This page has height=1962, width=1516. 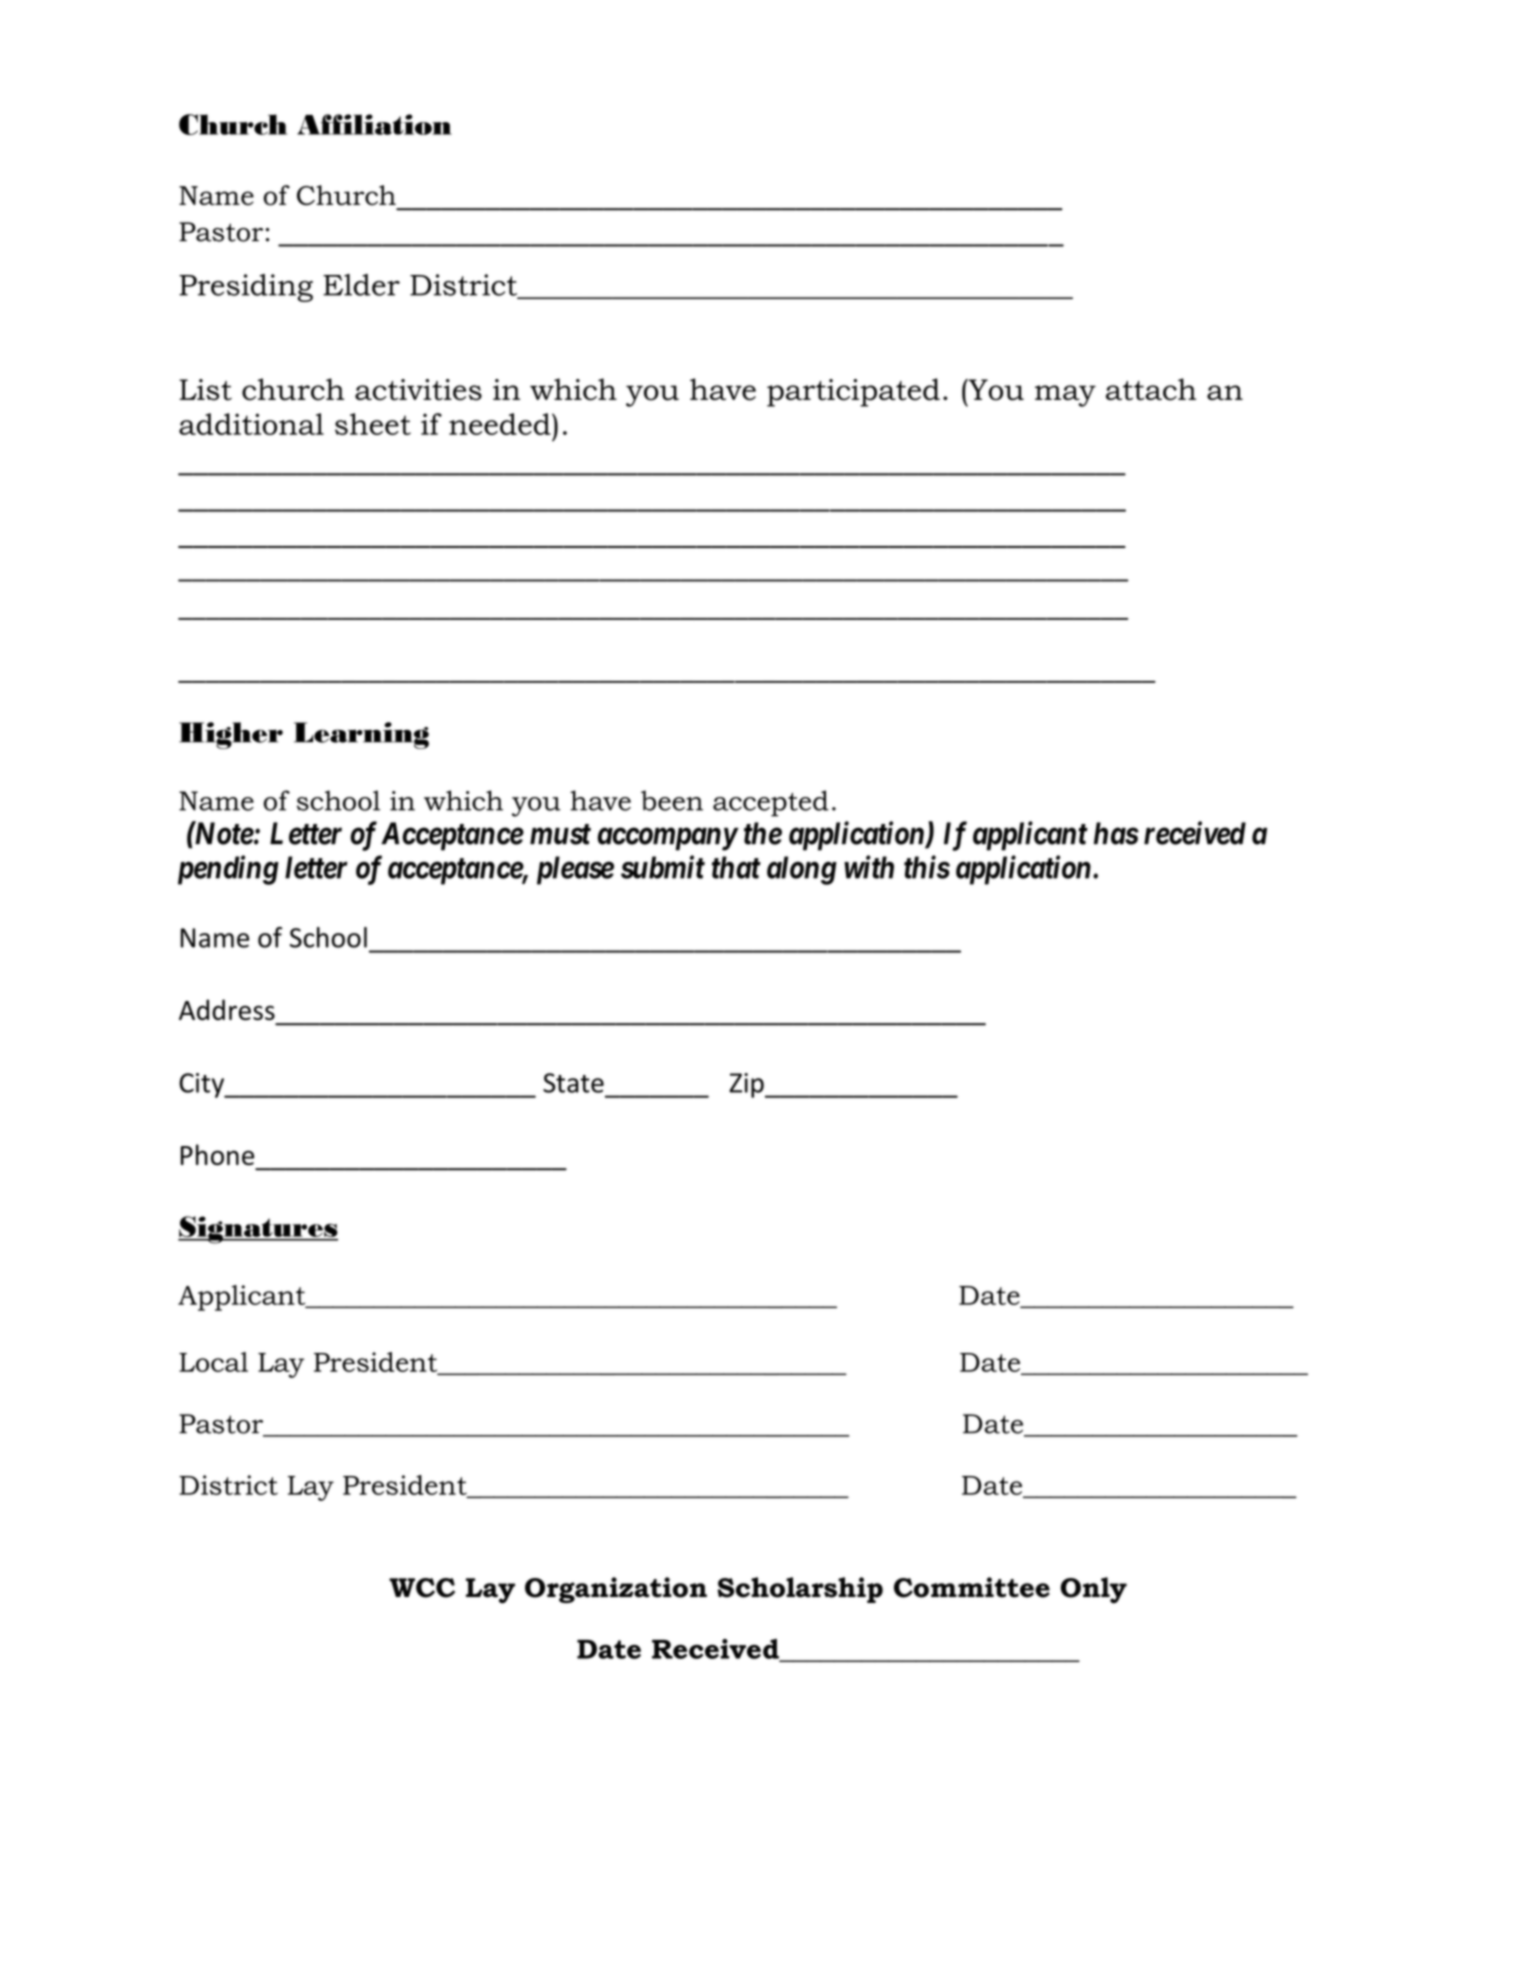 What do you see at coordinates (228, 870) in the page?
I see `pending` at bounding box center [228, 870].
